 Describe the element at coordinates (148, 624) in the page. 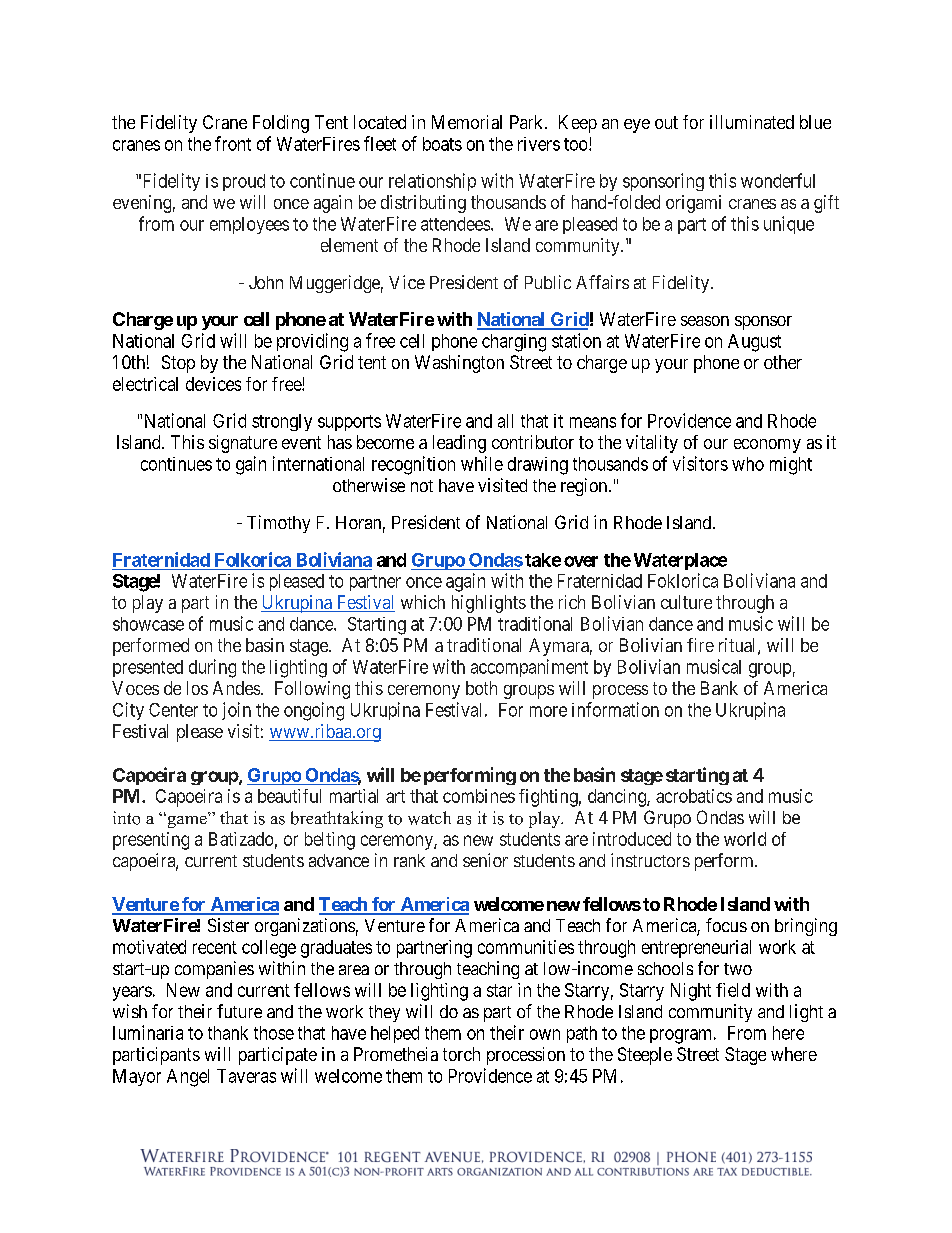

I see `showcase` at that location.
